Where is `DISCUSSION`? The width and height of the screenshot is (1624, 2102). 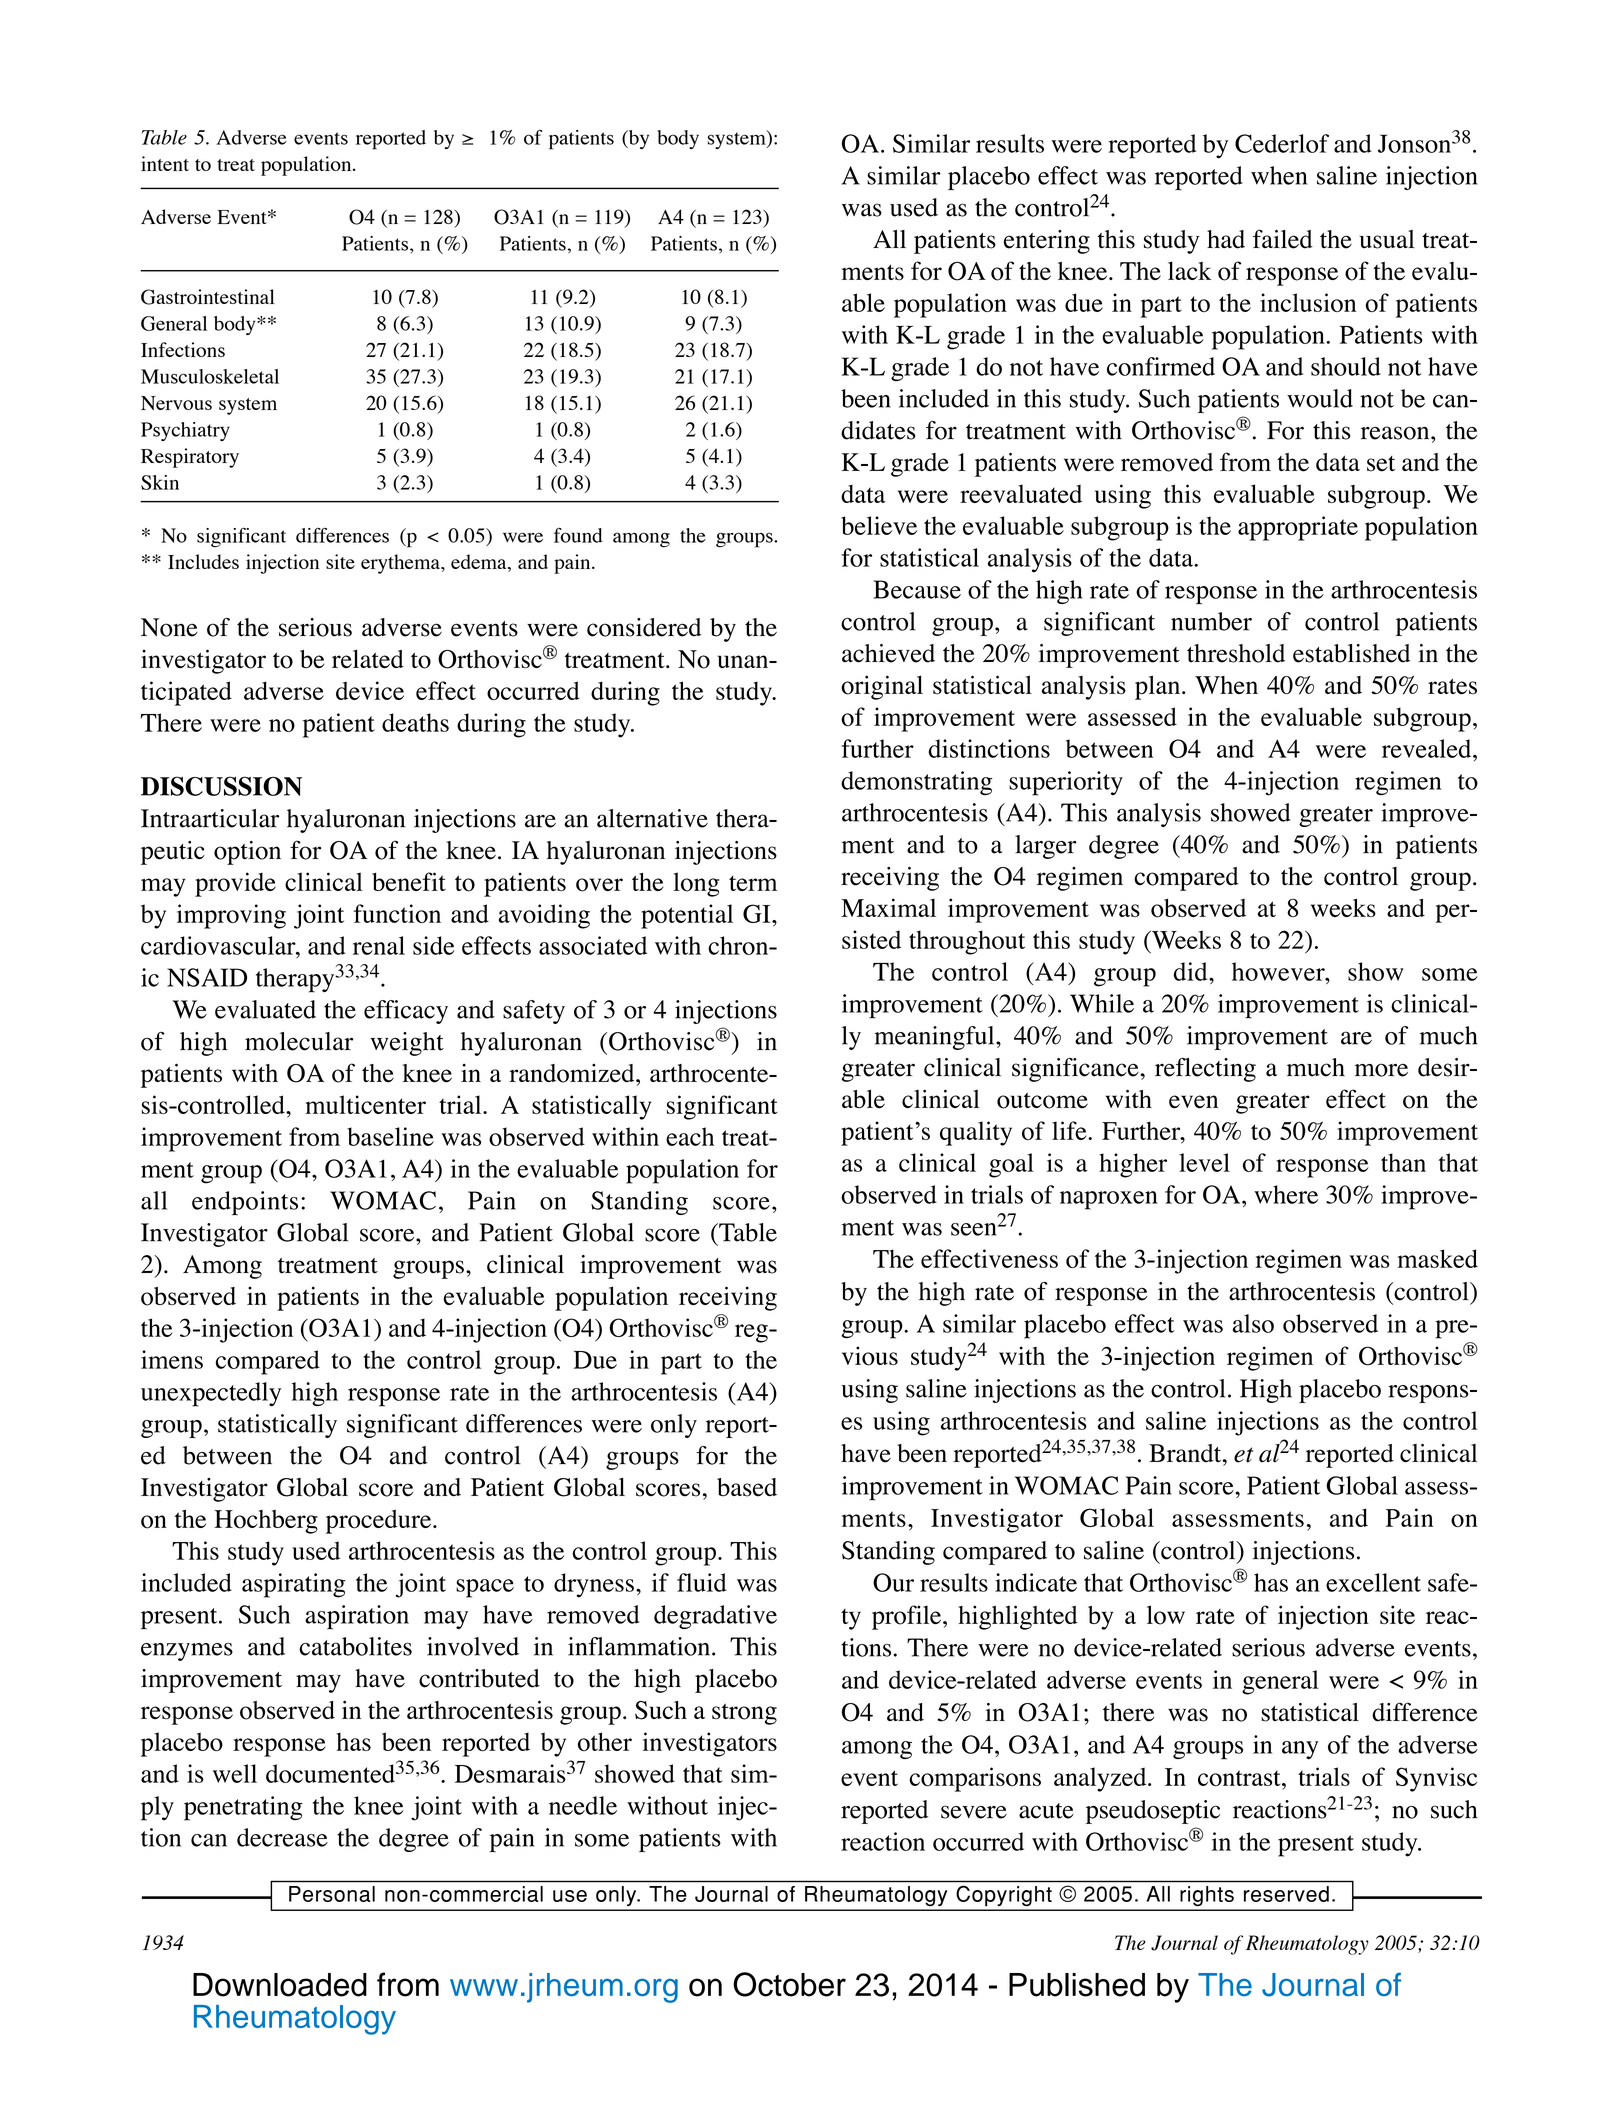 DISCUSSION is located at coordinates (221, 786).
